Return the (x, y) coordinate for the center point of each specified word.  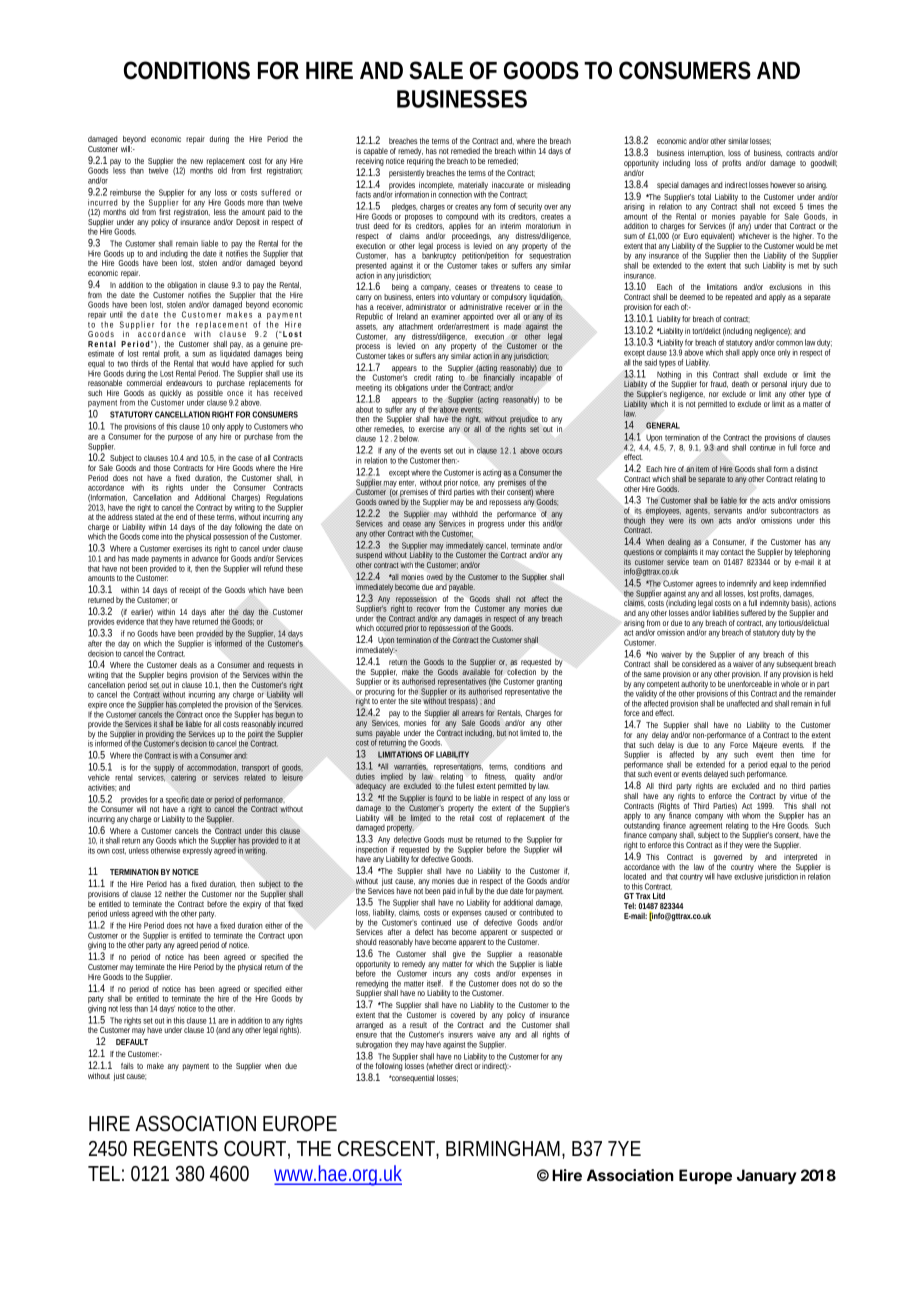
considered (699, 663)
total (704, 197)
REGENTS (176, 1149)
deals (188, 665)
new (197, 161)
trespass (463, 702)
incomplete (436, 187)
